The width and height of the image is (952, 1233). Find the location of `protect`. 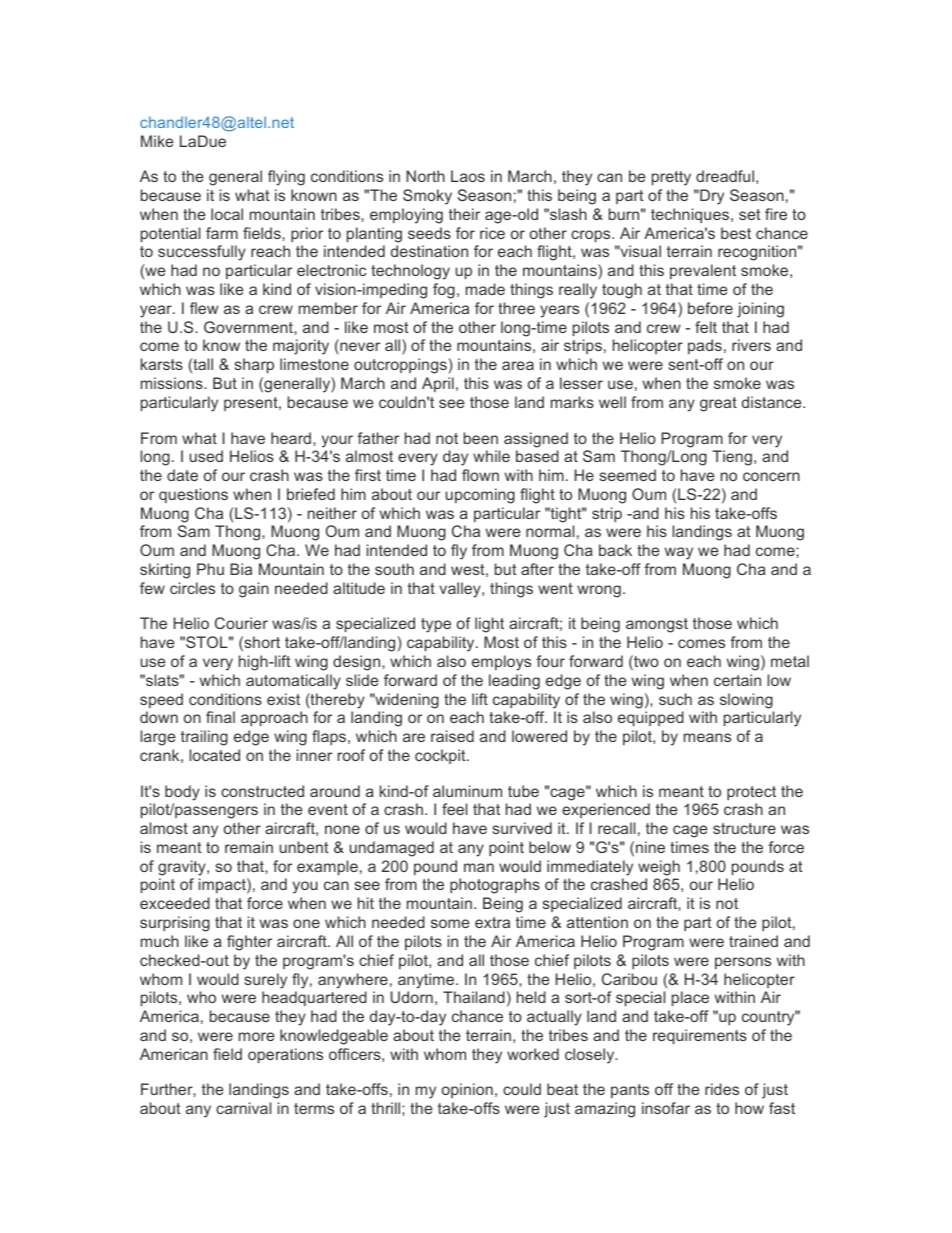

protect is located at coordinates (751, 793).
